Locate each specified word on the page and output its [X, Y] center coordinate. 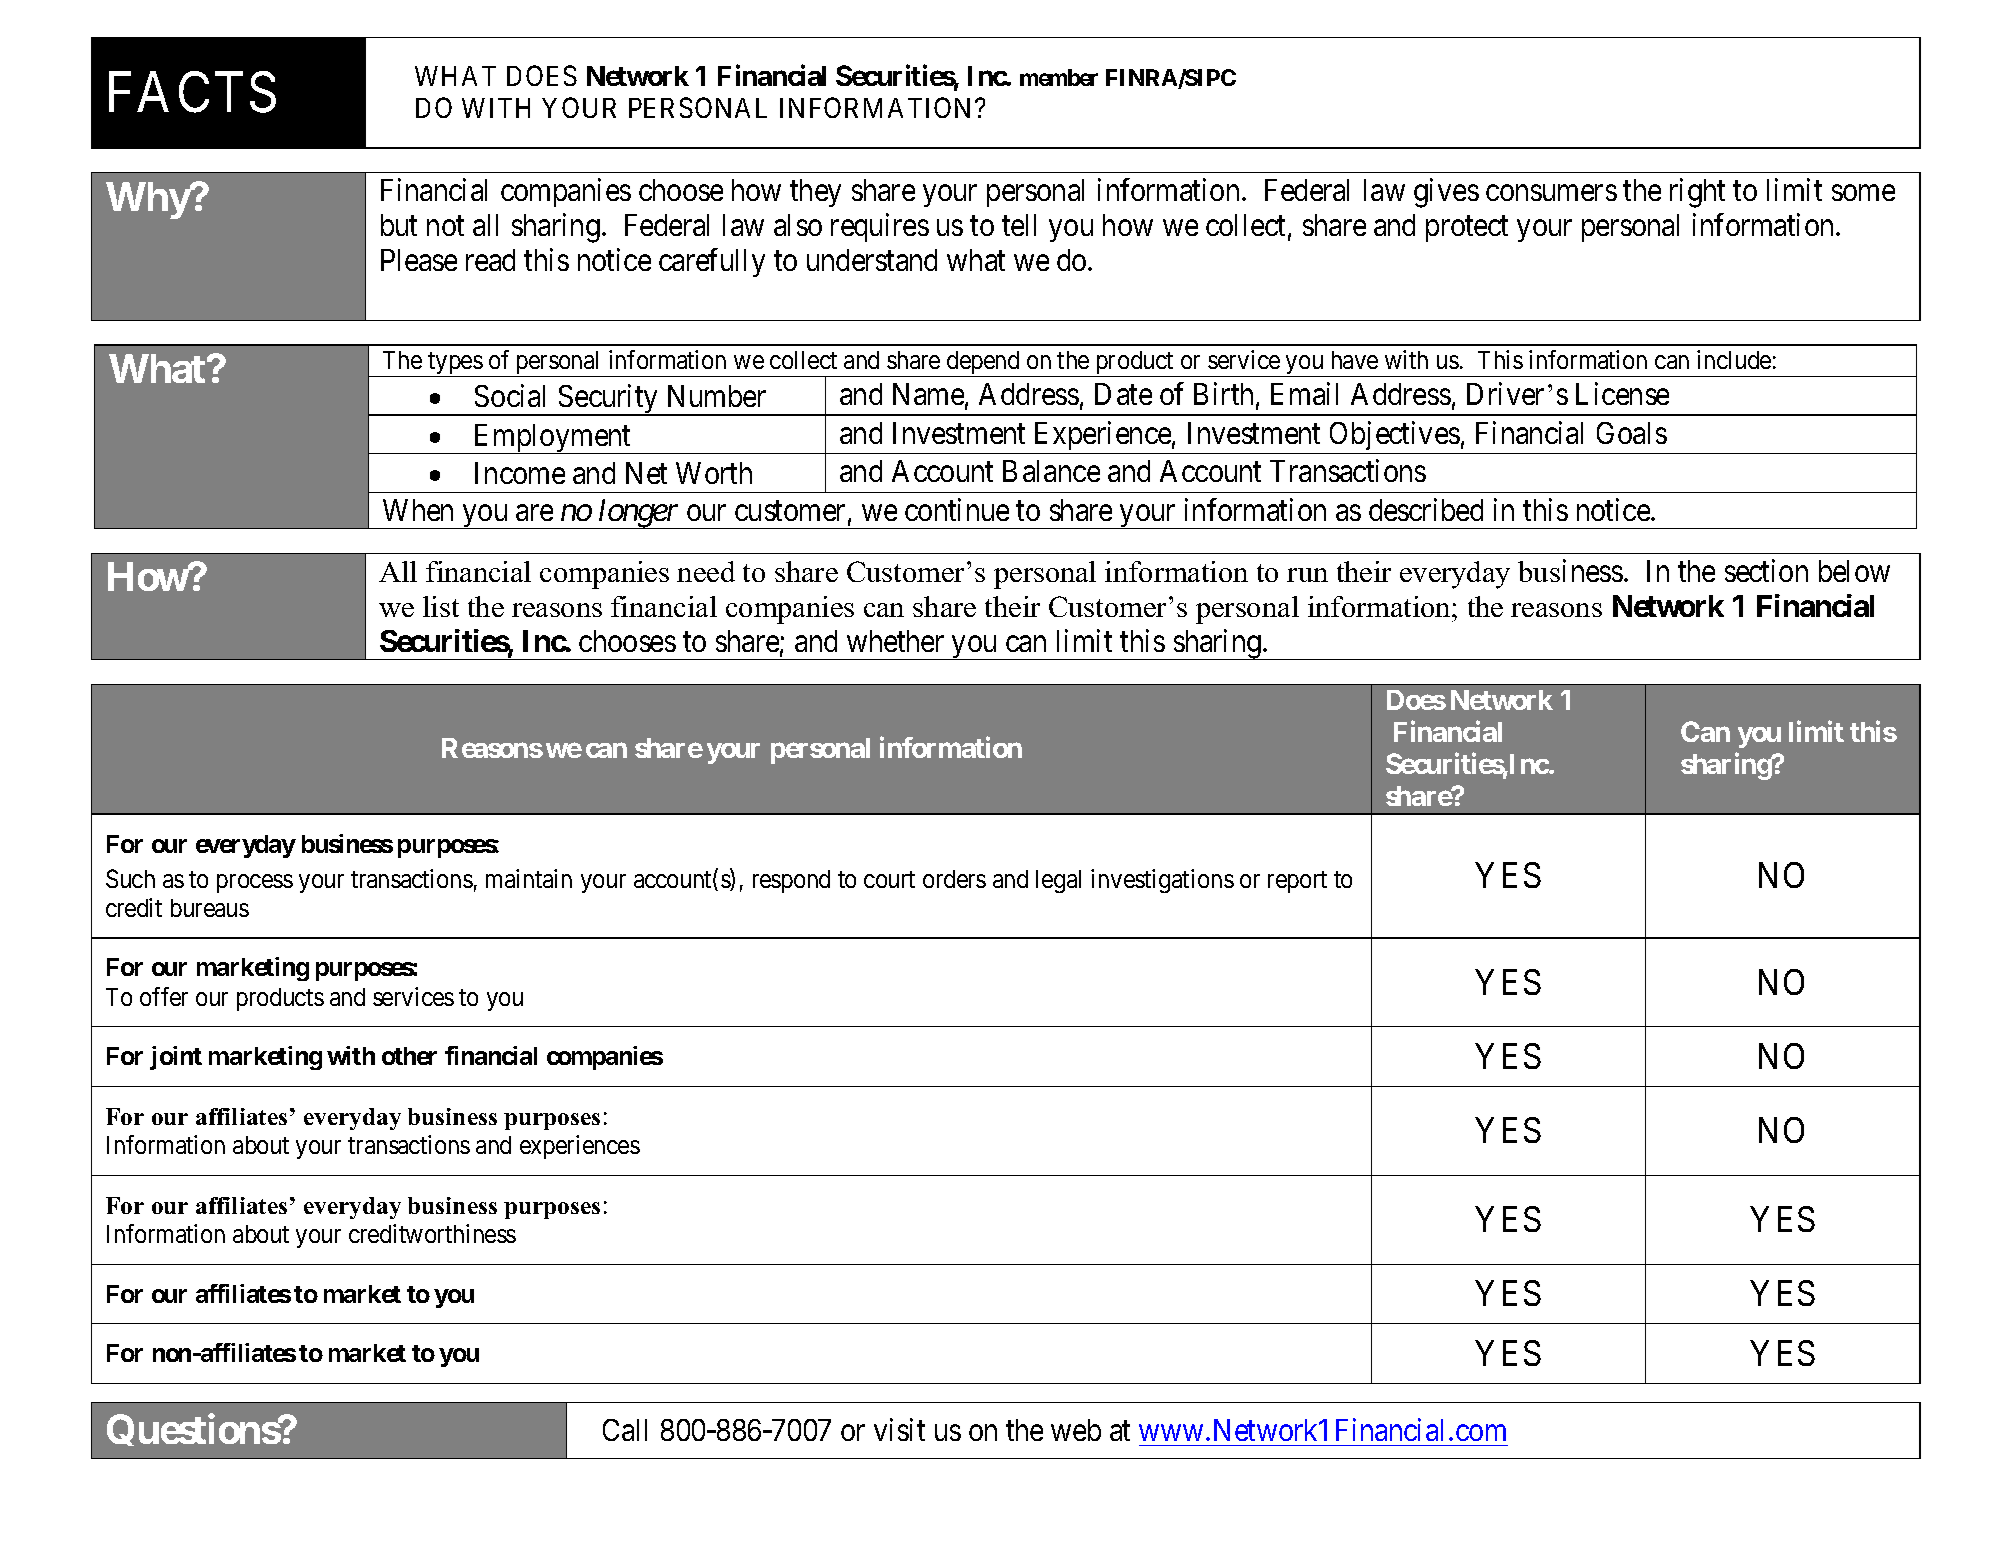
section [1766, 570]
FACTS [192, 93]
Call [625, 1430]
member [1059, 77]
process [255, 883]
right [1697, 193]
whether [895, 641]
